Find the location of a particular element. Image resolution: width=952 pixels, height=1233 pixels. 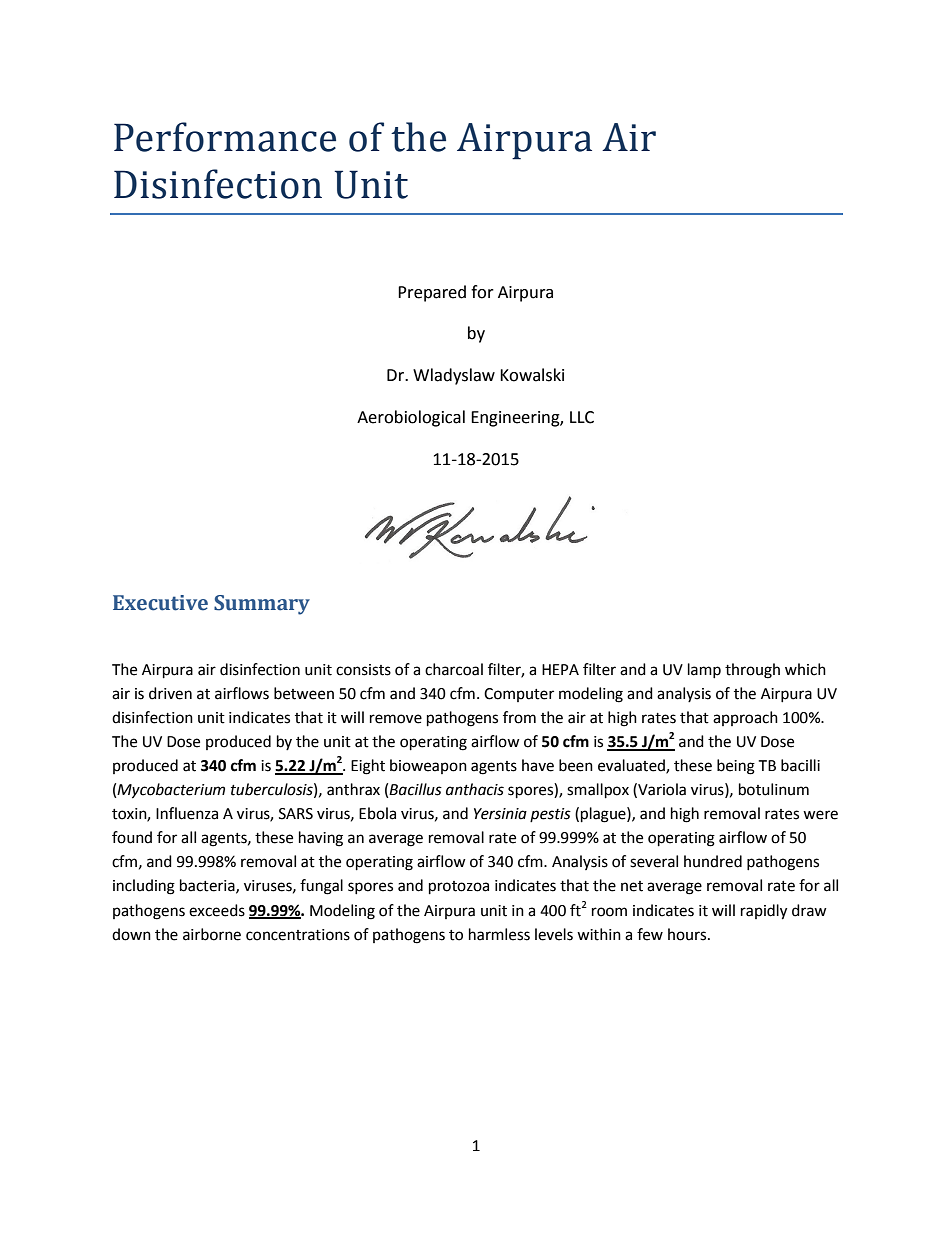

Executive is located at coordinates (160, 603).
